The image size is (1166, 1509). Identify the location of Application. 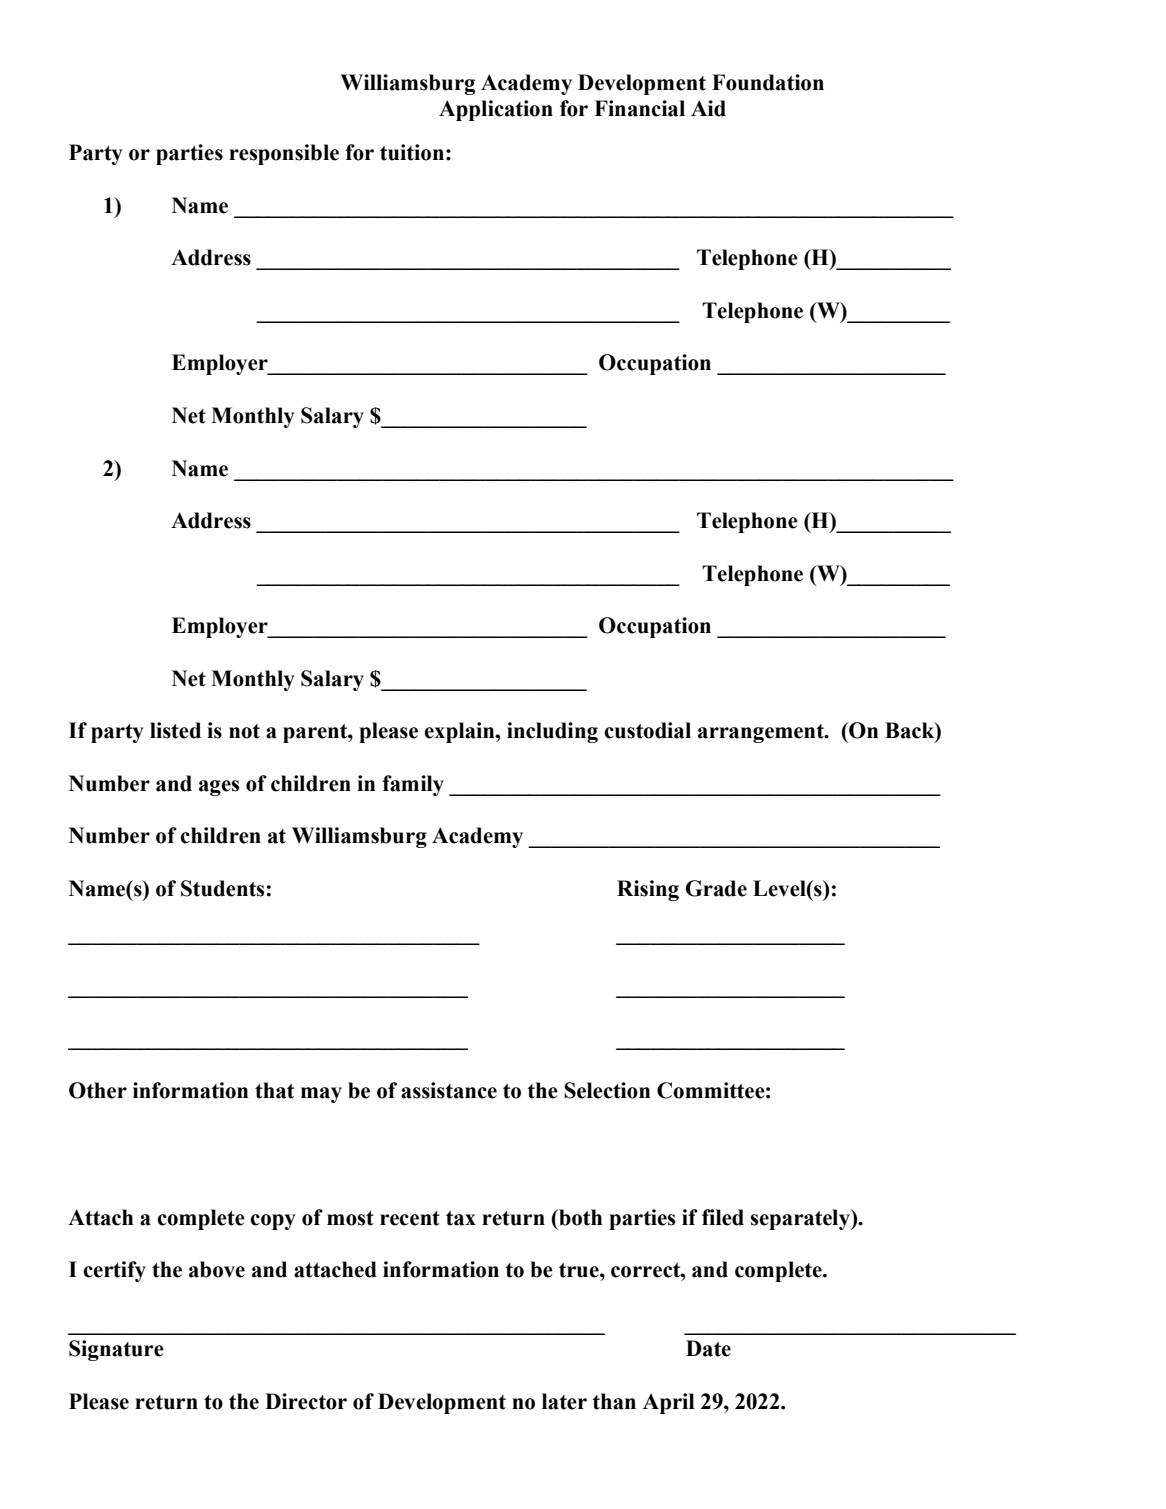
(496, 110).
